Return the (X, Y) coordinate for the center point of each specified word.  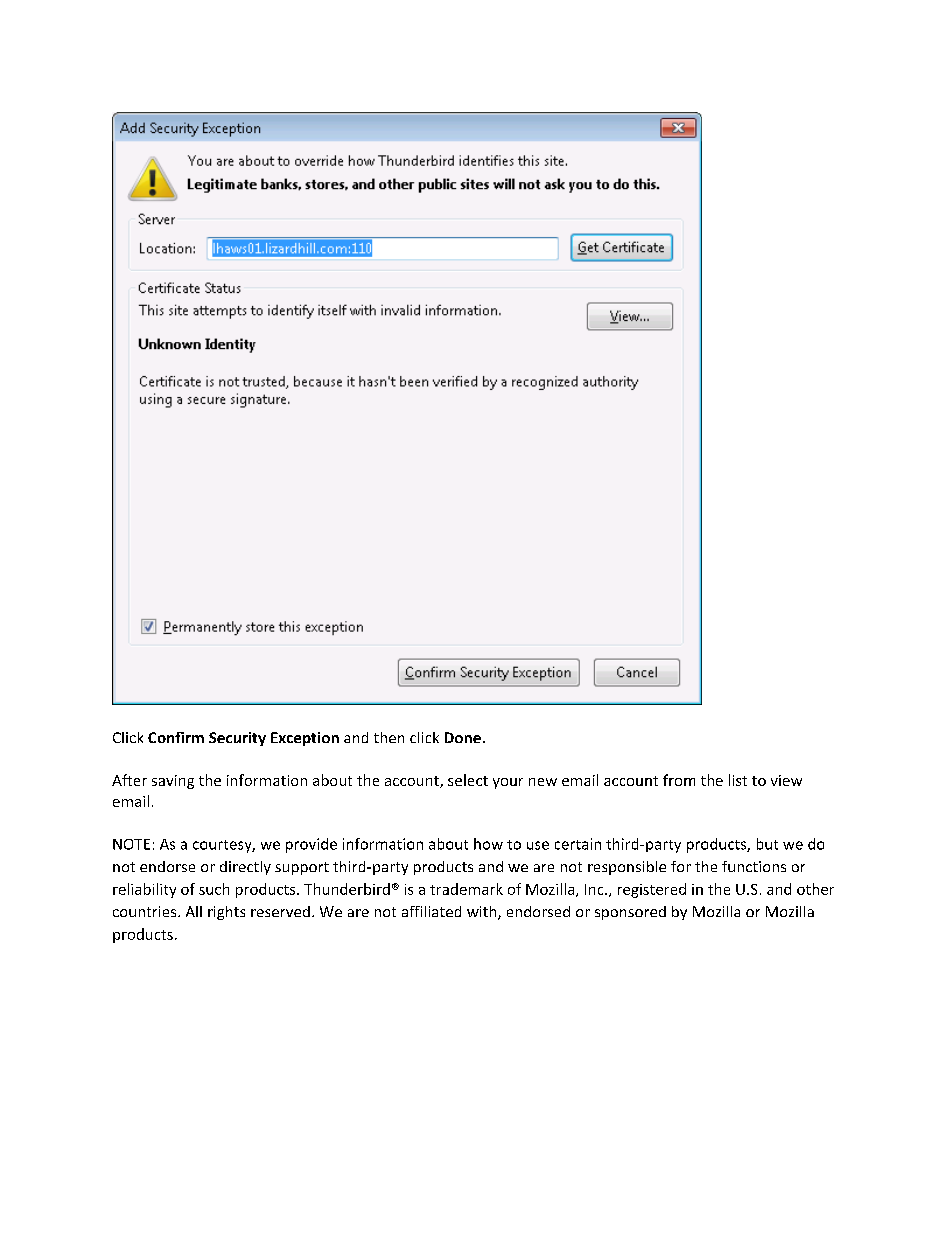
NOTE (131, 844)
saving (173, 782)
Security (237, 739)
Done (463, 737)
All (194, 911)
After (129, 780)
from (679, 780)
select (468, 780)
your (508, 783)
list (738, 780)
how (488, 844)
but (767, 844)
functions (754, 866)
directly (245, 868)
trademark (466, 889)
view (786, 780)
